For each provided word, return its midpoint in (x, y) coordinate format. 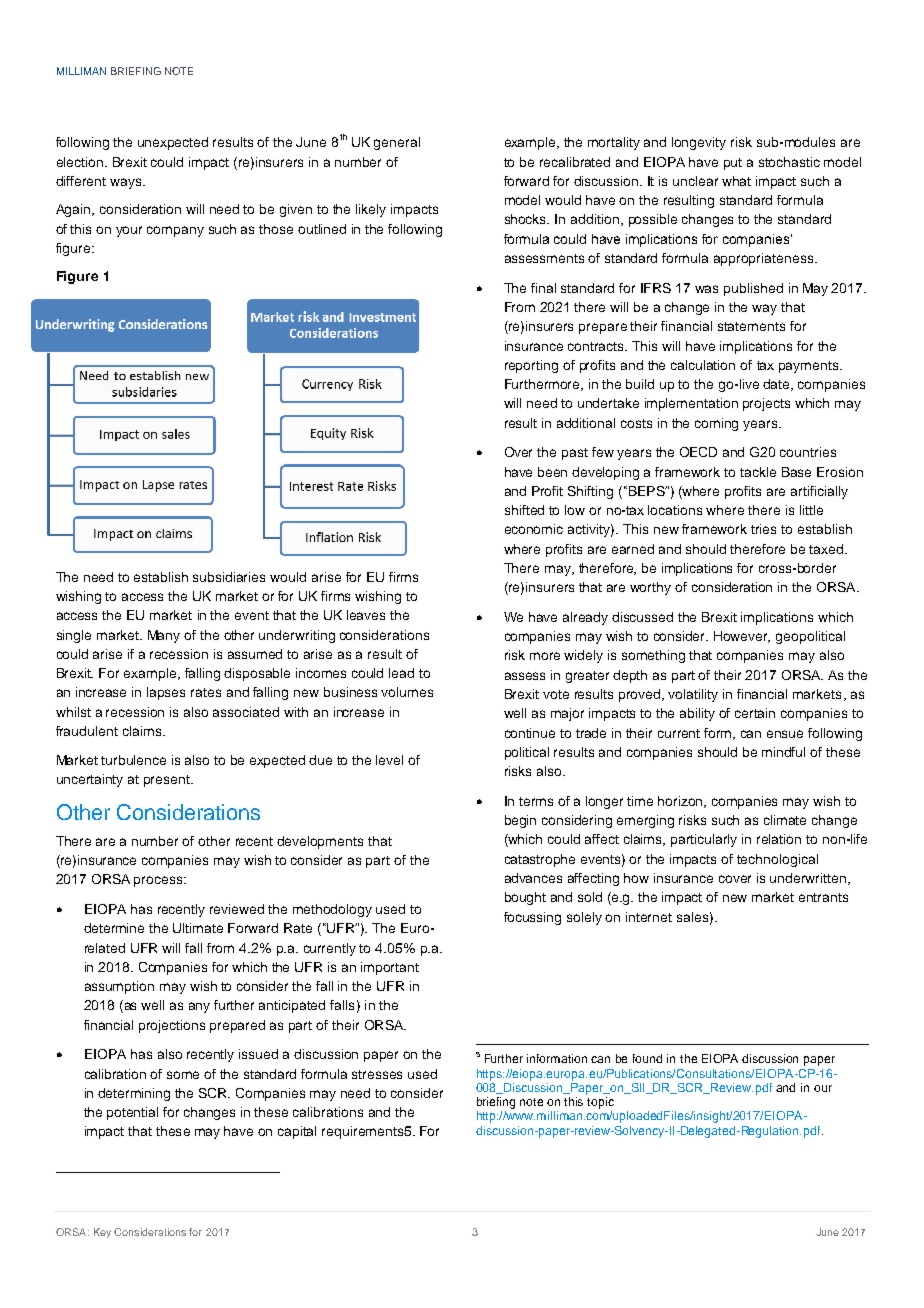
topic (600, 1103)
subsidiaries (229, 577)
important (390, 968)
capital (297, 1132)
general (397, 143)
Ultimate (198, 928)
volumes (407, 692)
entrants (823, 897)
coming (716, 424)
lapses (166, 693)
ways (127, 183)
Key (102, 1233)
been (552, 472)
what (736, 181)
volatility (693, 695)
